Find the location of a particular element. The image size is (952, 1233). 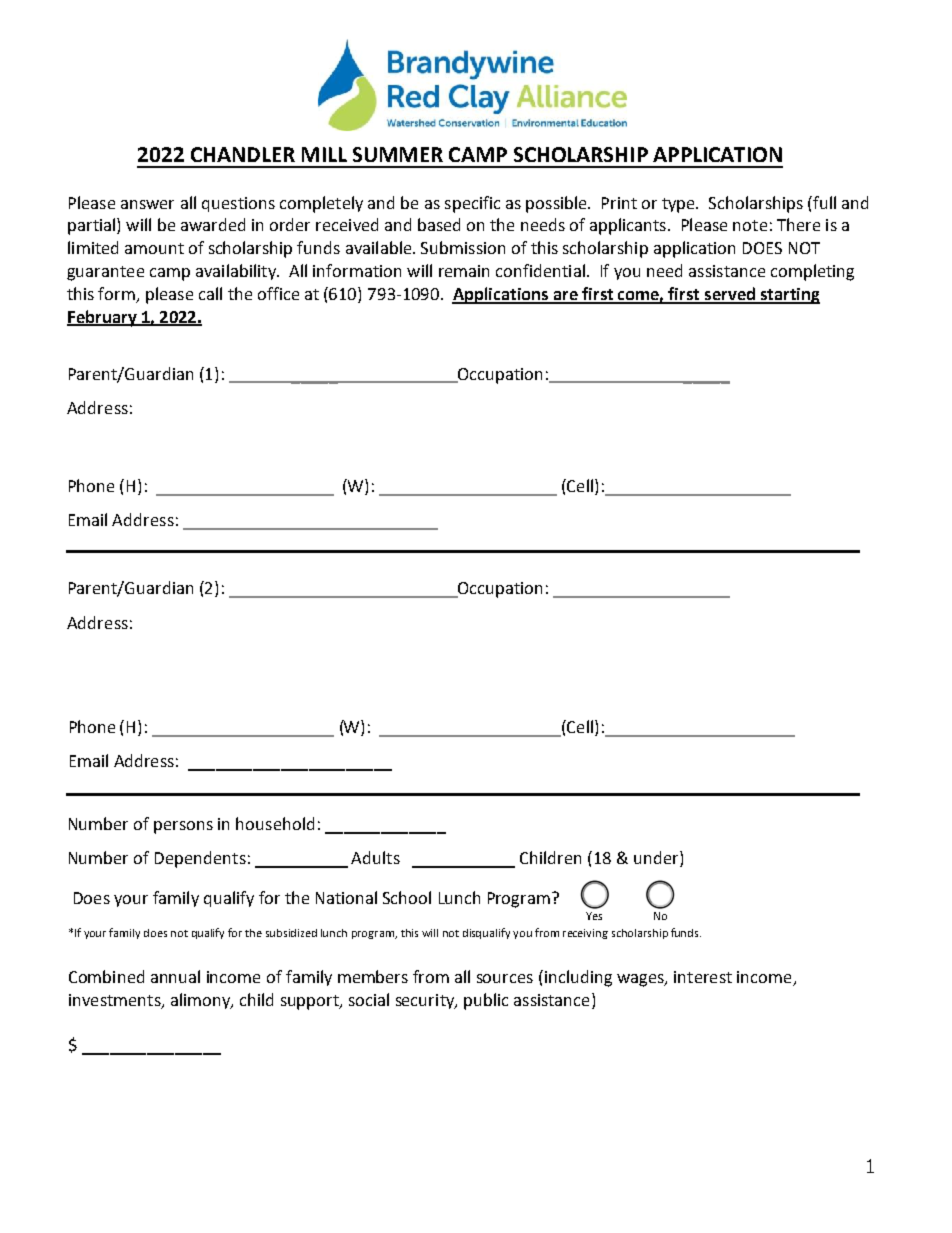

answer is located at coordinates (147, 204).
